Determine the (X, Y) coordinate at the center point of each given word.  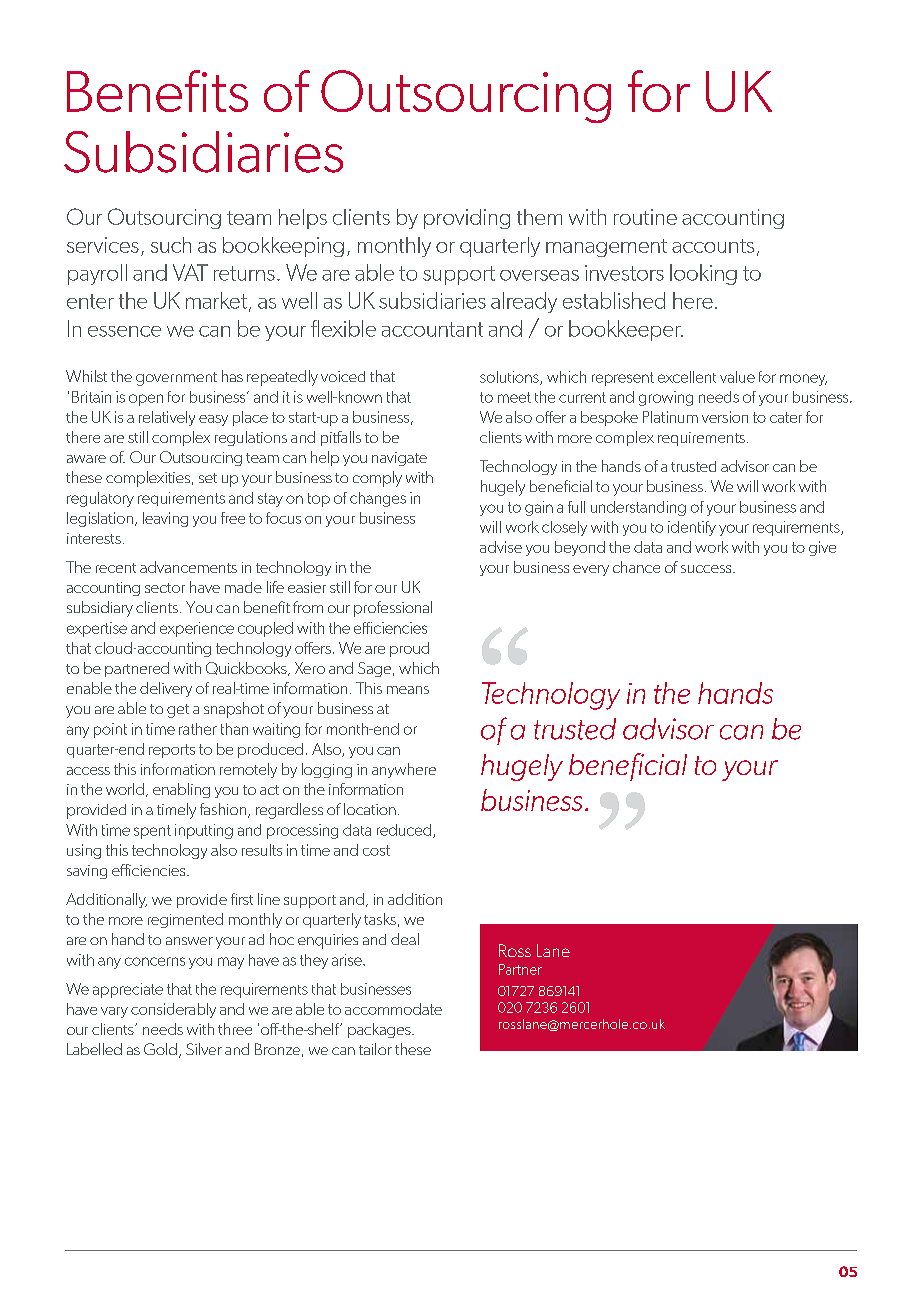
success (707, 569)
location (370, 809)
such (171, 245)
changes (378, 499)
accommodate (393, 1009)
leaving (165, 519)
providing (467, 219)
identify (692, 528)
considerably (173, 1010)
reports (172, 751)
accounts (713, 246)
